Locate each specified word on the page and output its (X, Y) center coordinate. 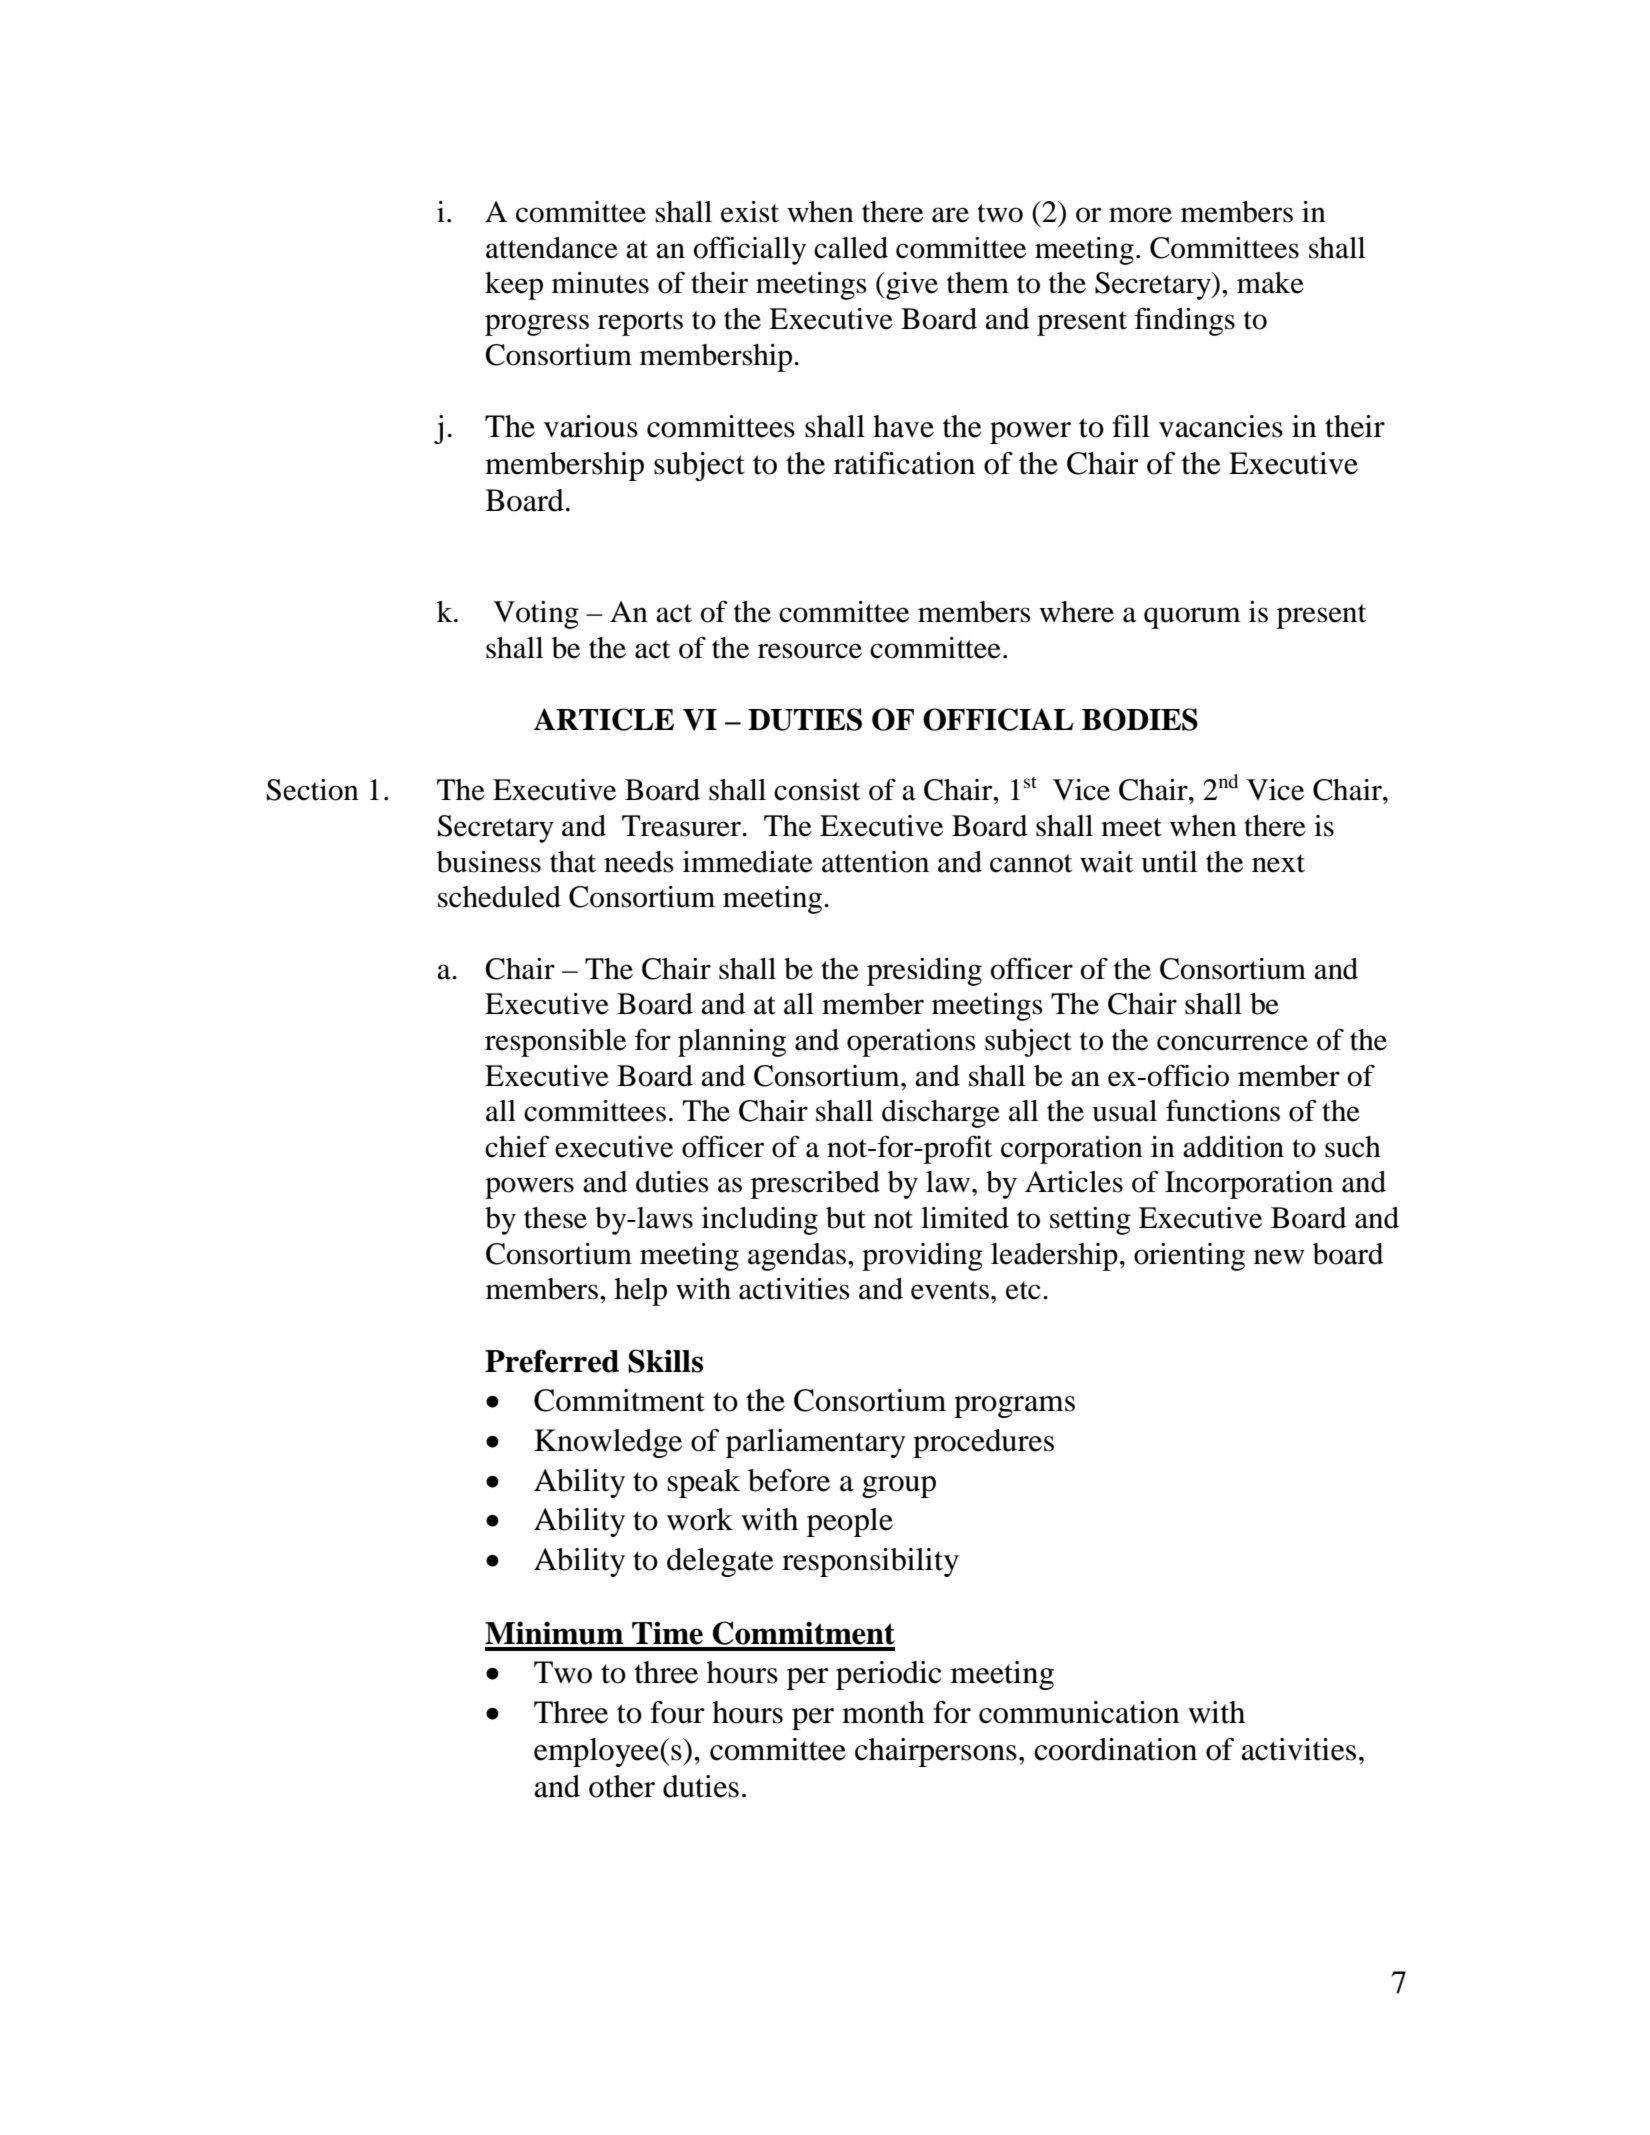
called (851, 248)
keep (514, 286)
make (1270, 283)
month (883, 1712)
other (622, 1786)
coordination (1115, 1749)
